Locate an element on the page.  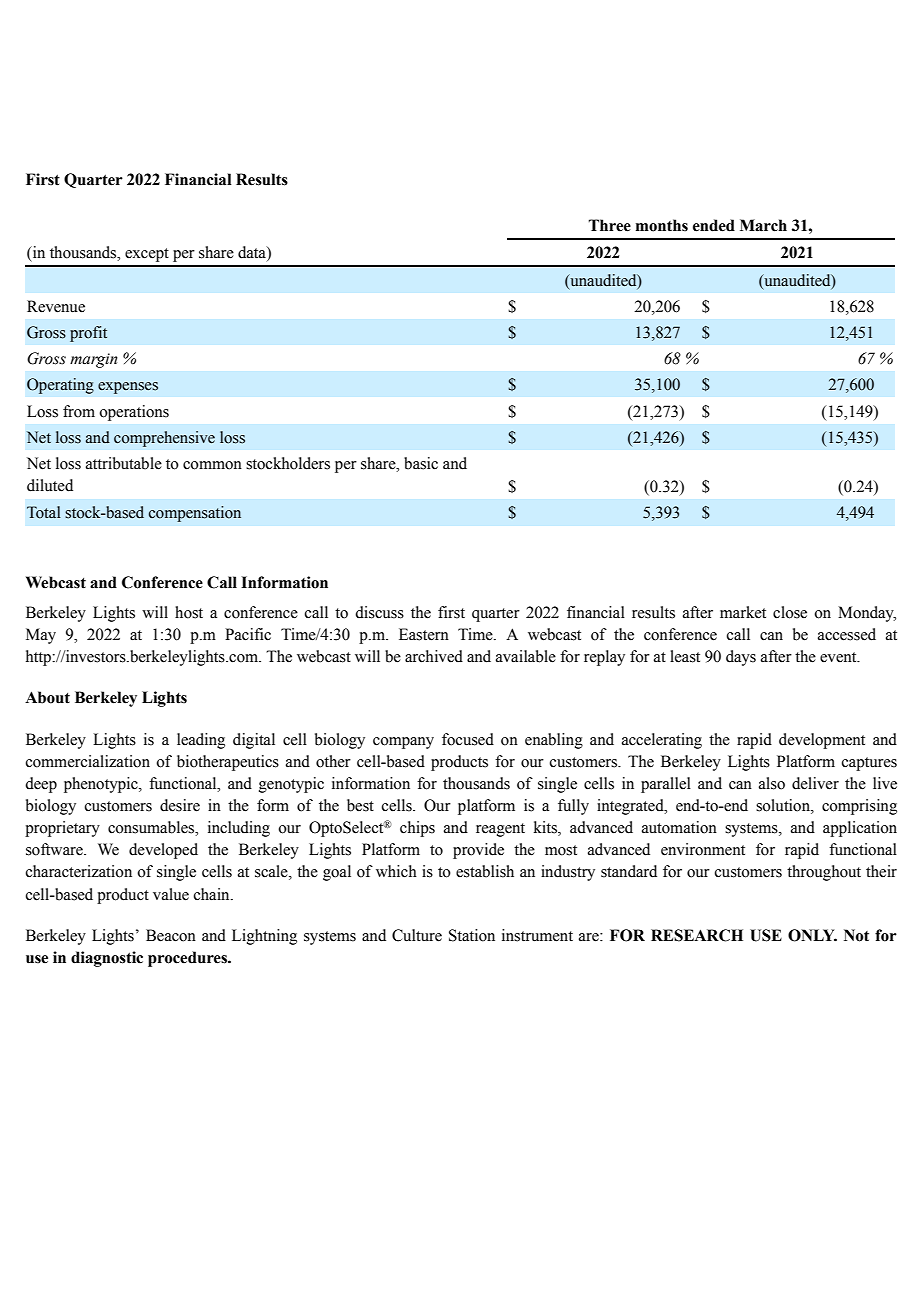
diagnostic is located at coordinates (107, 959).
